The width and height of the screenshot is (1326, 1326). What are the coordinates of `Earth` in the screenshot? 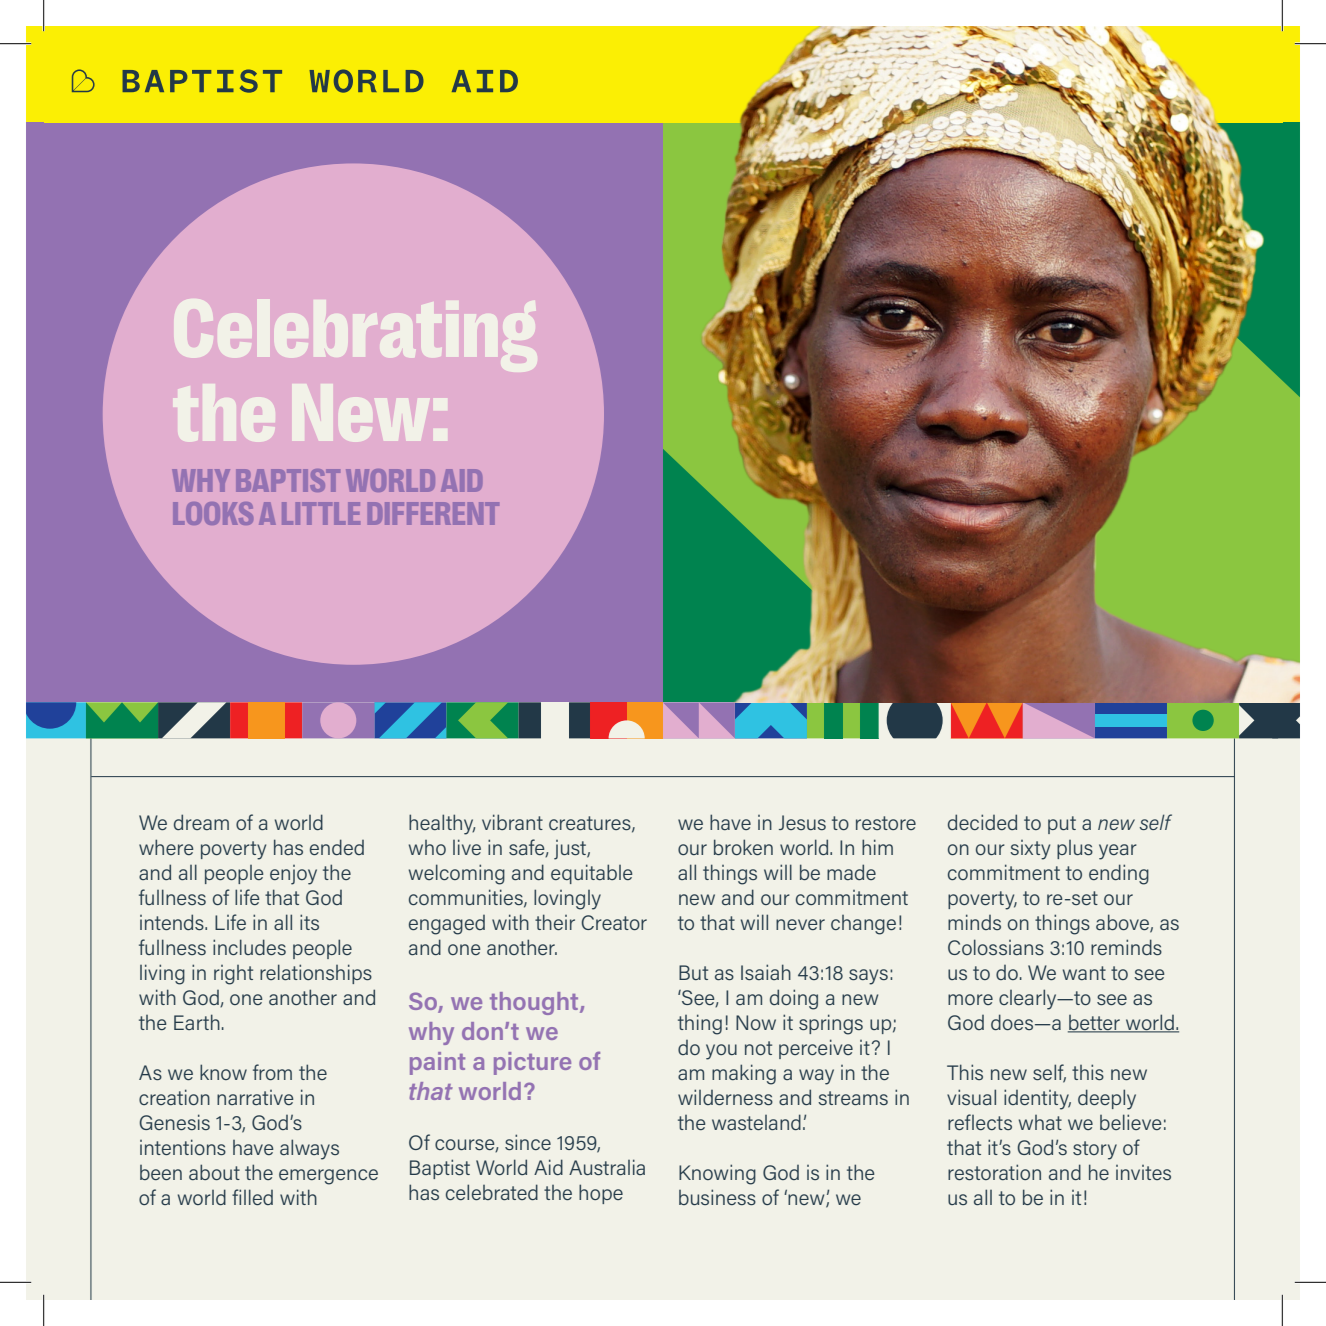 It's located at (197, 1022).
